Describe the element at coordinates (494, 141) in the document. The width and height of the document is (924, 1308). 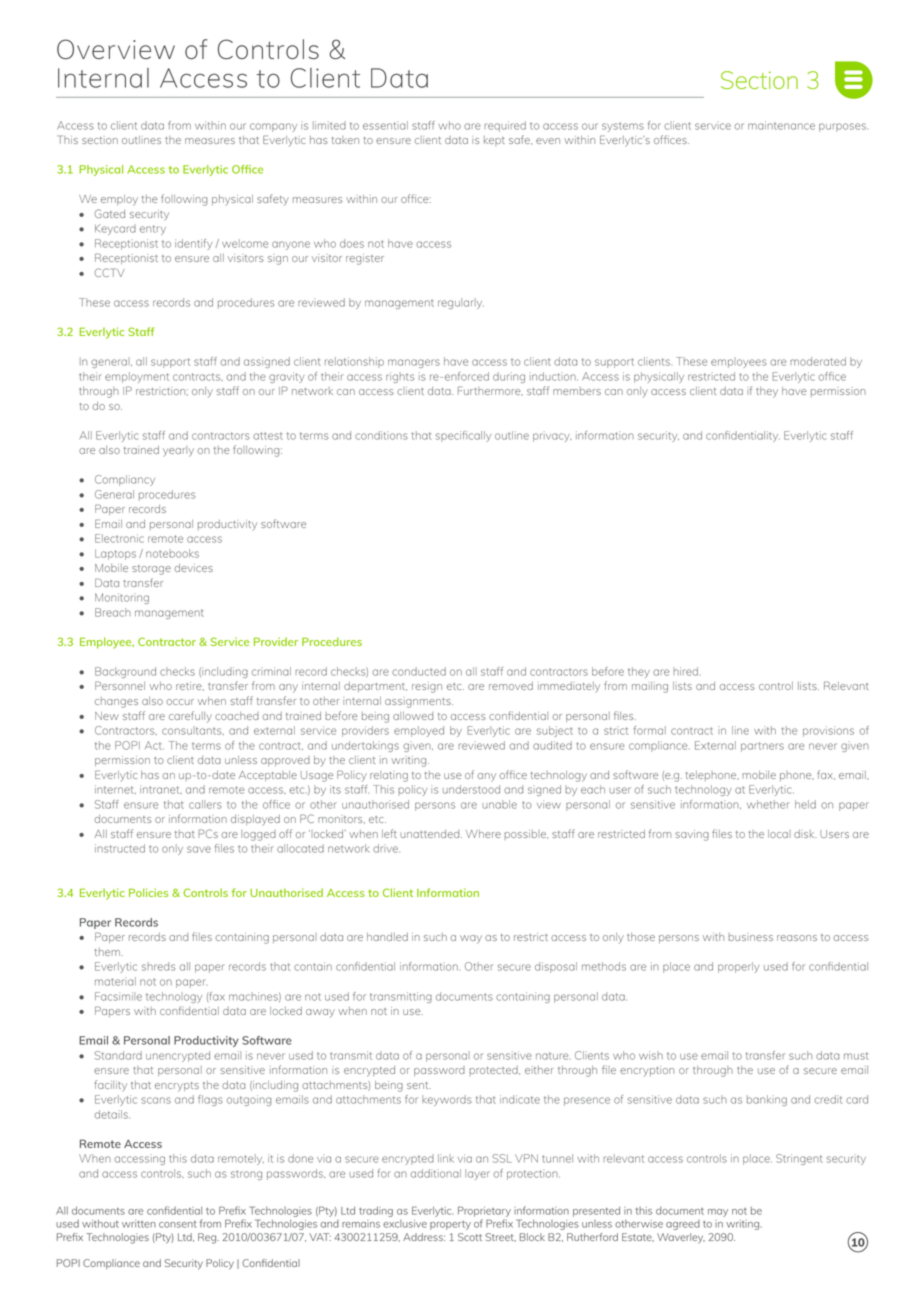
I see `kept` at that location.
